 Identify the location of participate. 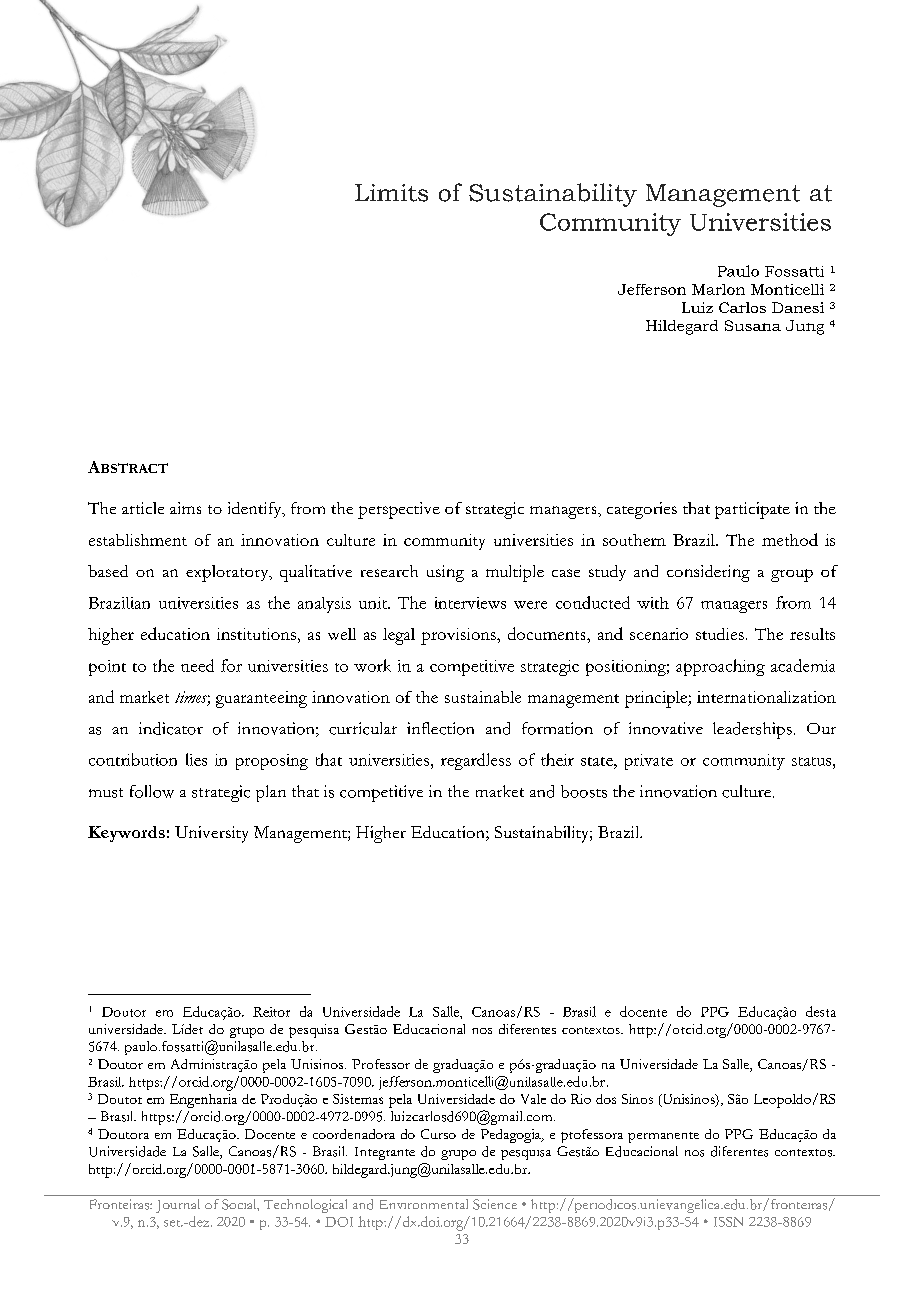
(752, 510).
